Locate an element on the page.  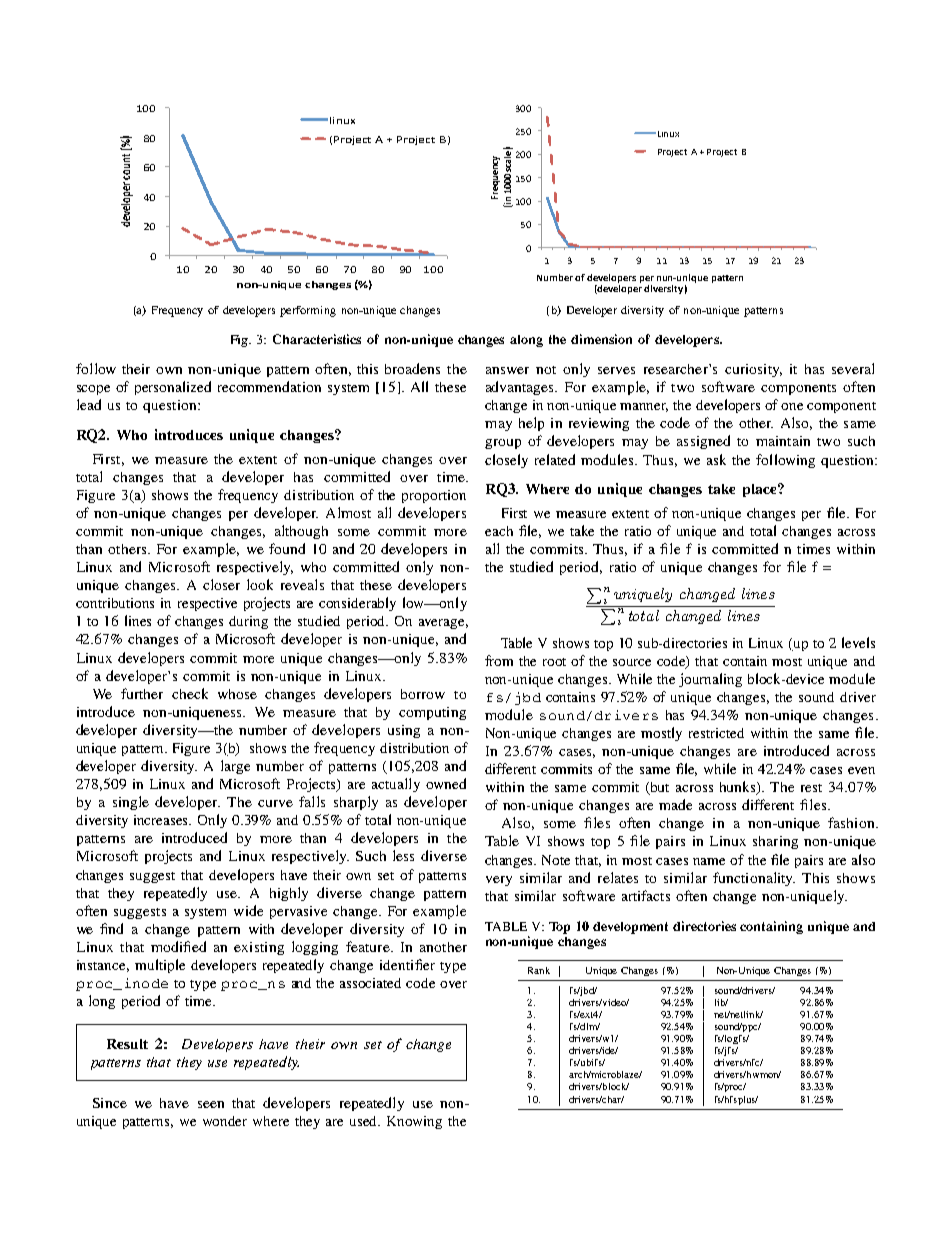
check is located at coordinates (190, 693).
